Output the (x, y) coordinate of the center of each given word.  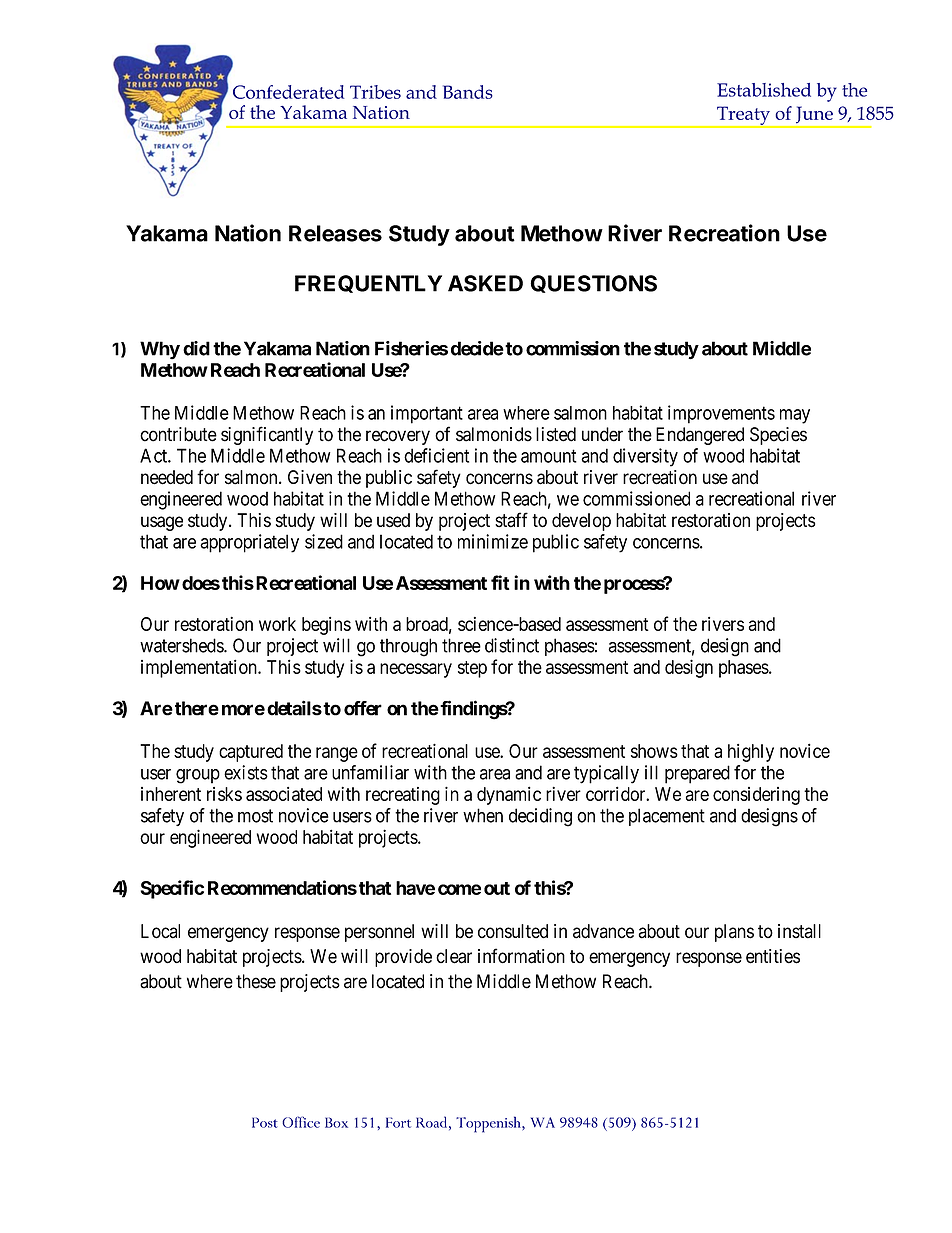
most (255, 816)
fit (500, 582)
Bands (468, 92)
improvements (721, 414)
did (196, 348)
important (427, 414)
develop (581, 522)
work (277, 624)
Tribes (375, 92)
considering (756, 796)
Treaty (743, 116)
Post (265, 1122)
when (483, 815)
